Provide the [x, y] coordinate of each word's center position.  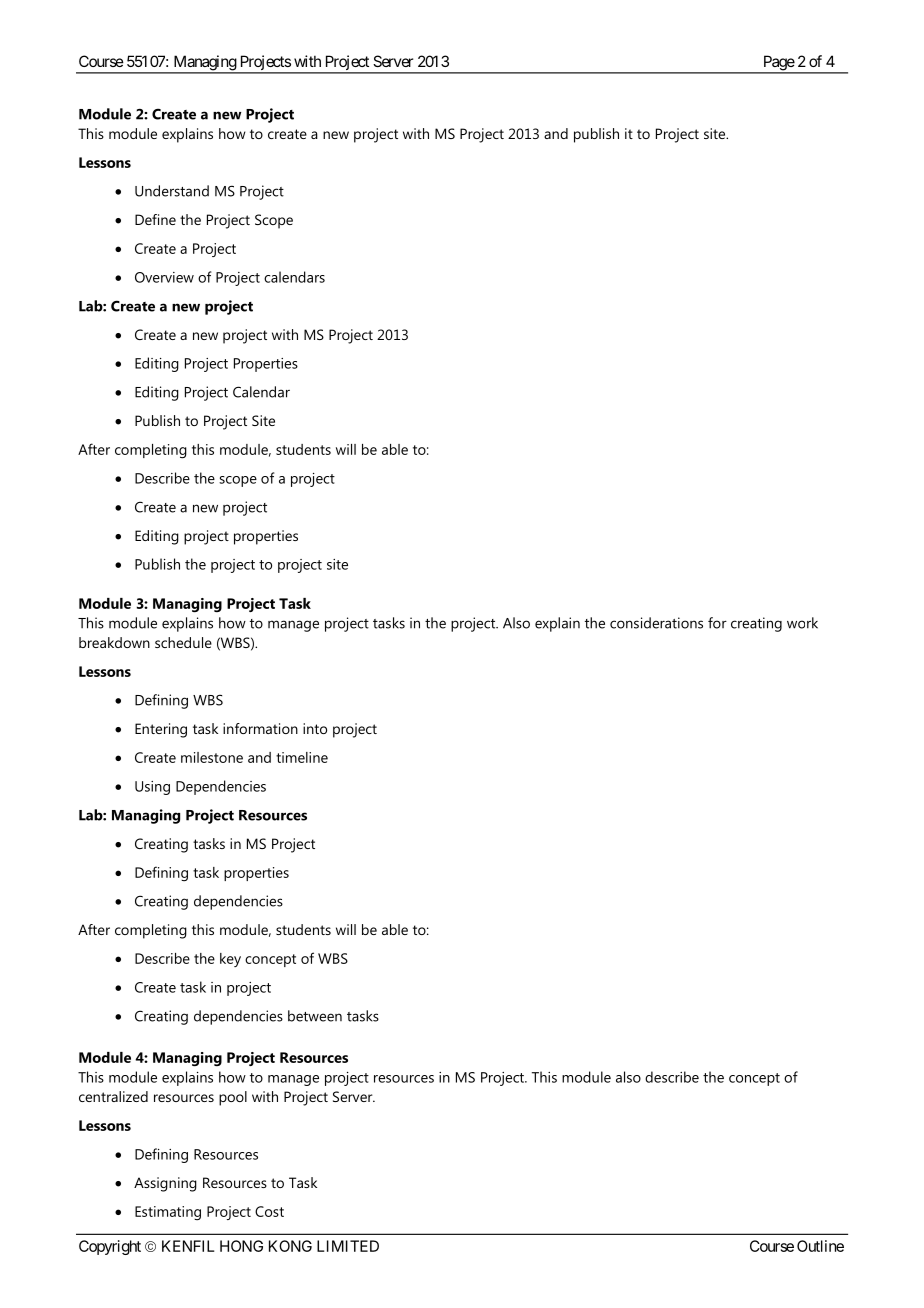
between [315, 1016]
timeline [302, 757]
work [802, 623]
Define [155, 219]
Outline [820, 1246]
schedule [183, 642]
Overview [164, 277]
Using [152, 788]
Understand [172, 191]
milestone [212, 757]
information [260, 728]
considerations [656, 623]
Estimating [168, 1213]
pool [233, 1098]
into [315, 728]
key [230, 960]
